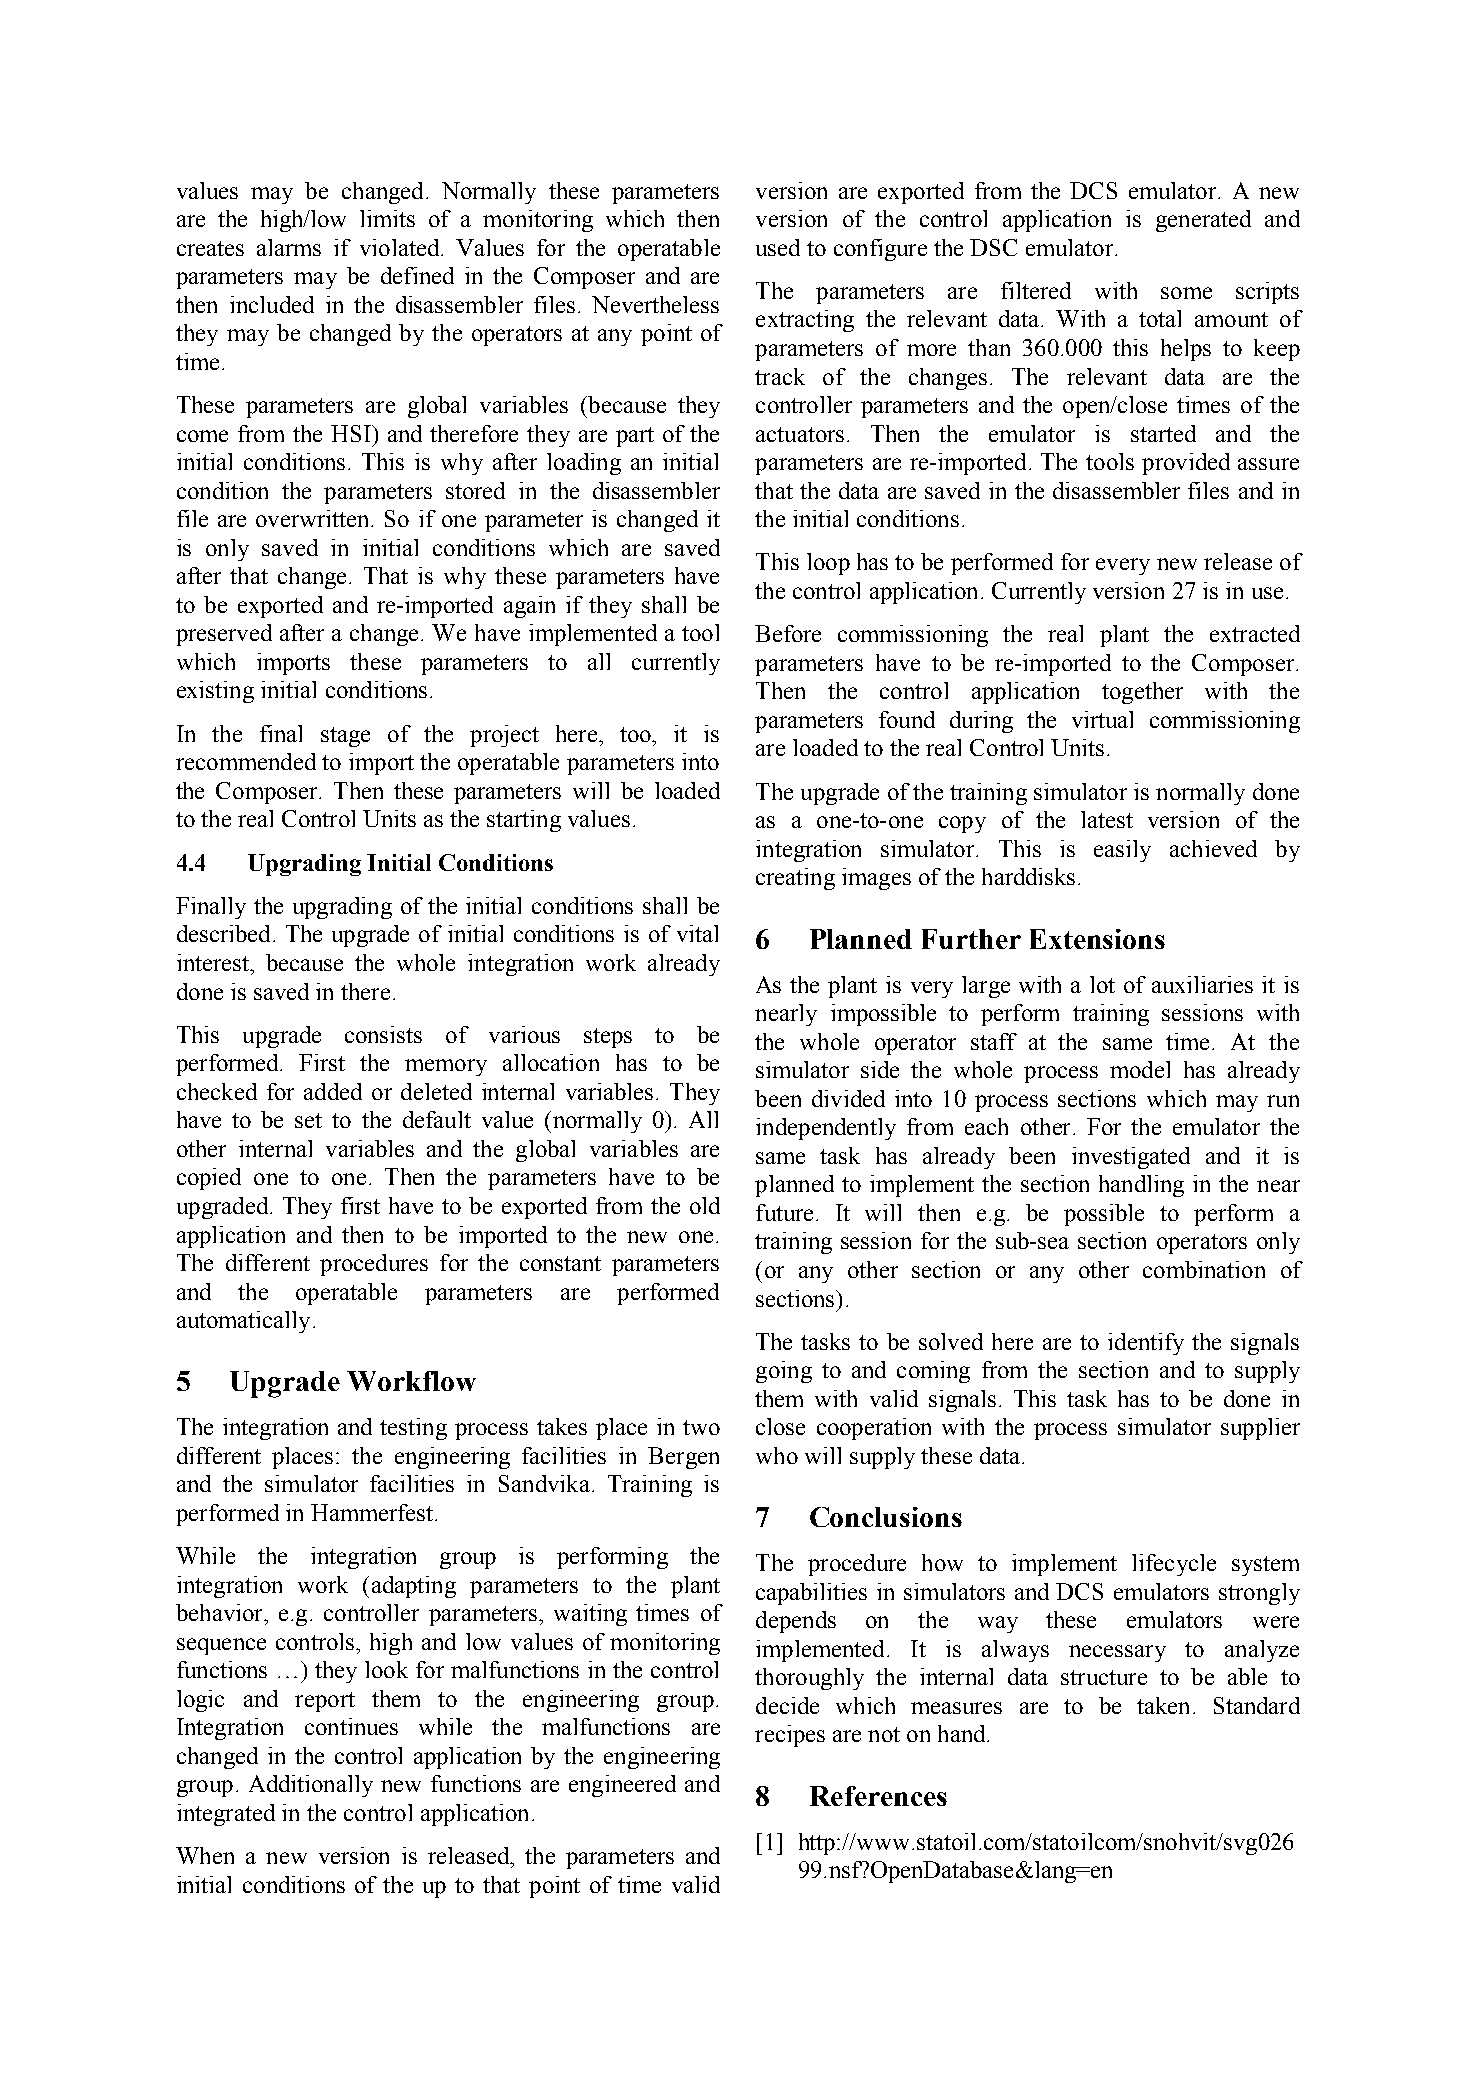  Describe the element at coordinates (311, 1786) in the screenshot. I see `Additionally` at that location.
